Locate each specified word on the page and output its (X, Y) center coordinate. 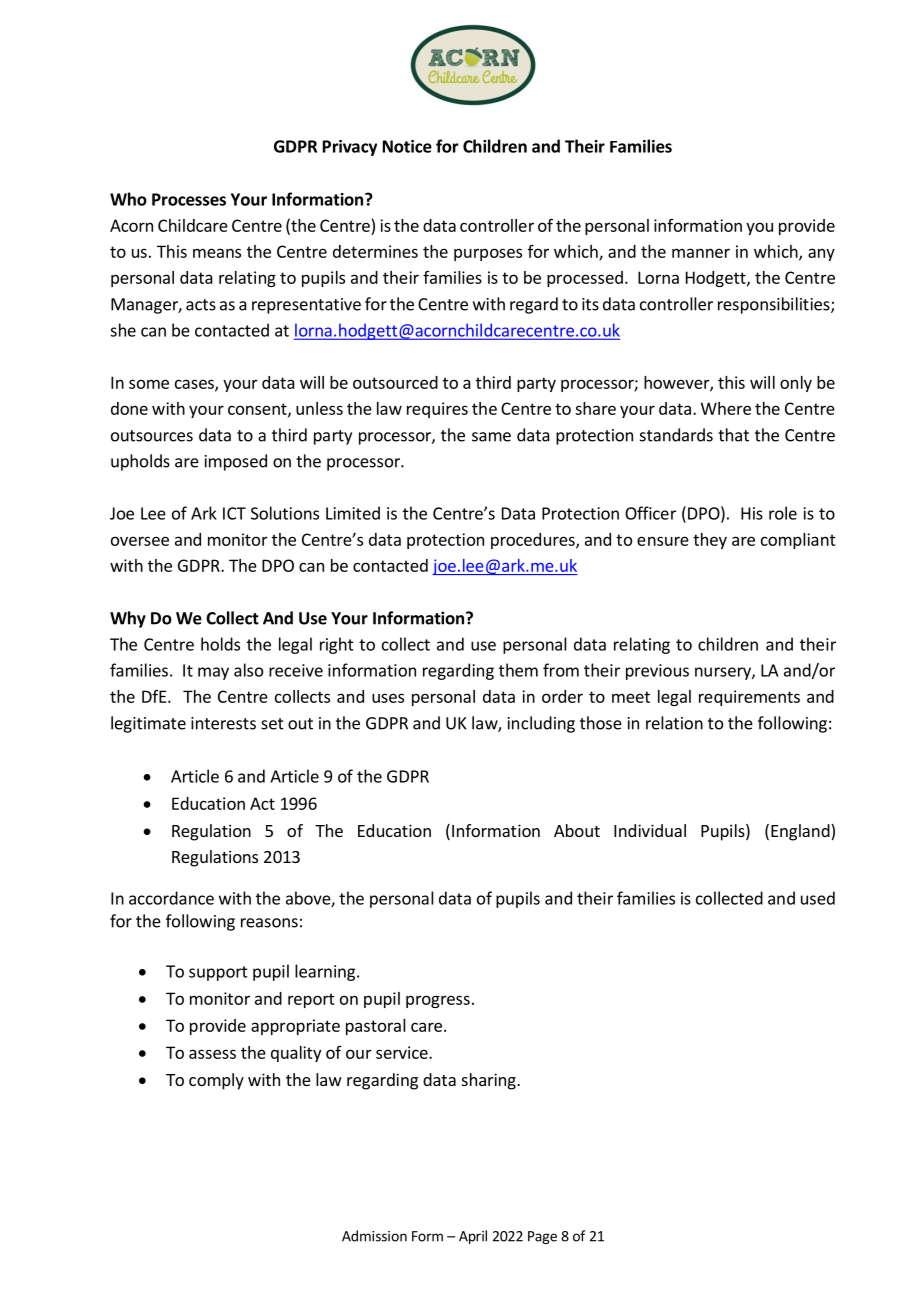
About (577, 830)
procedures (534, 541)
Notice (407, 146)
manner (701, 253)
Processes (189, 199)
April (473, 1237)
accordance (171, 898)
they (710, 541)
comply (216, 1081)
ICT (234, 513)
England (801, 832)
